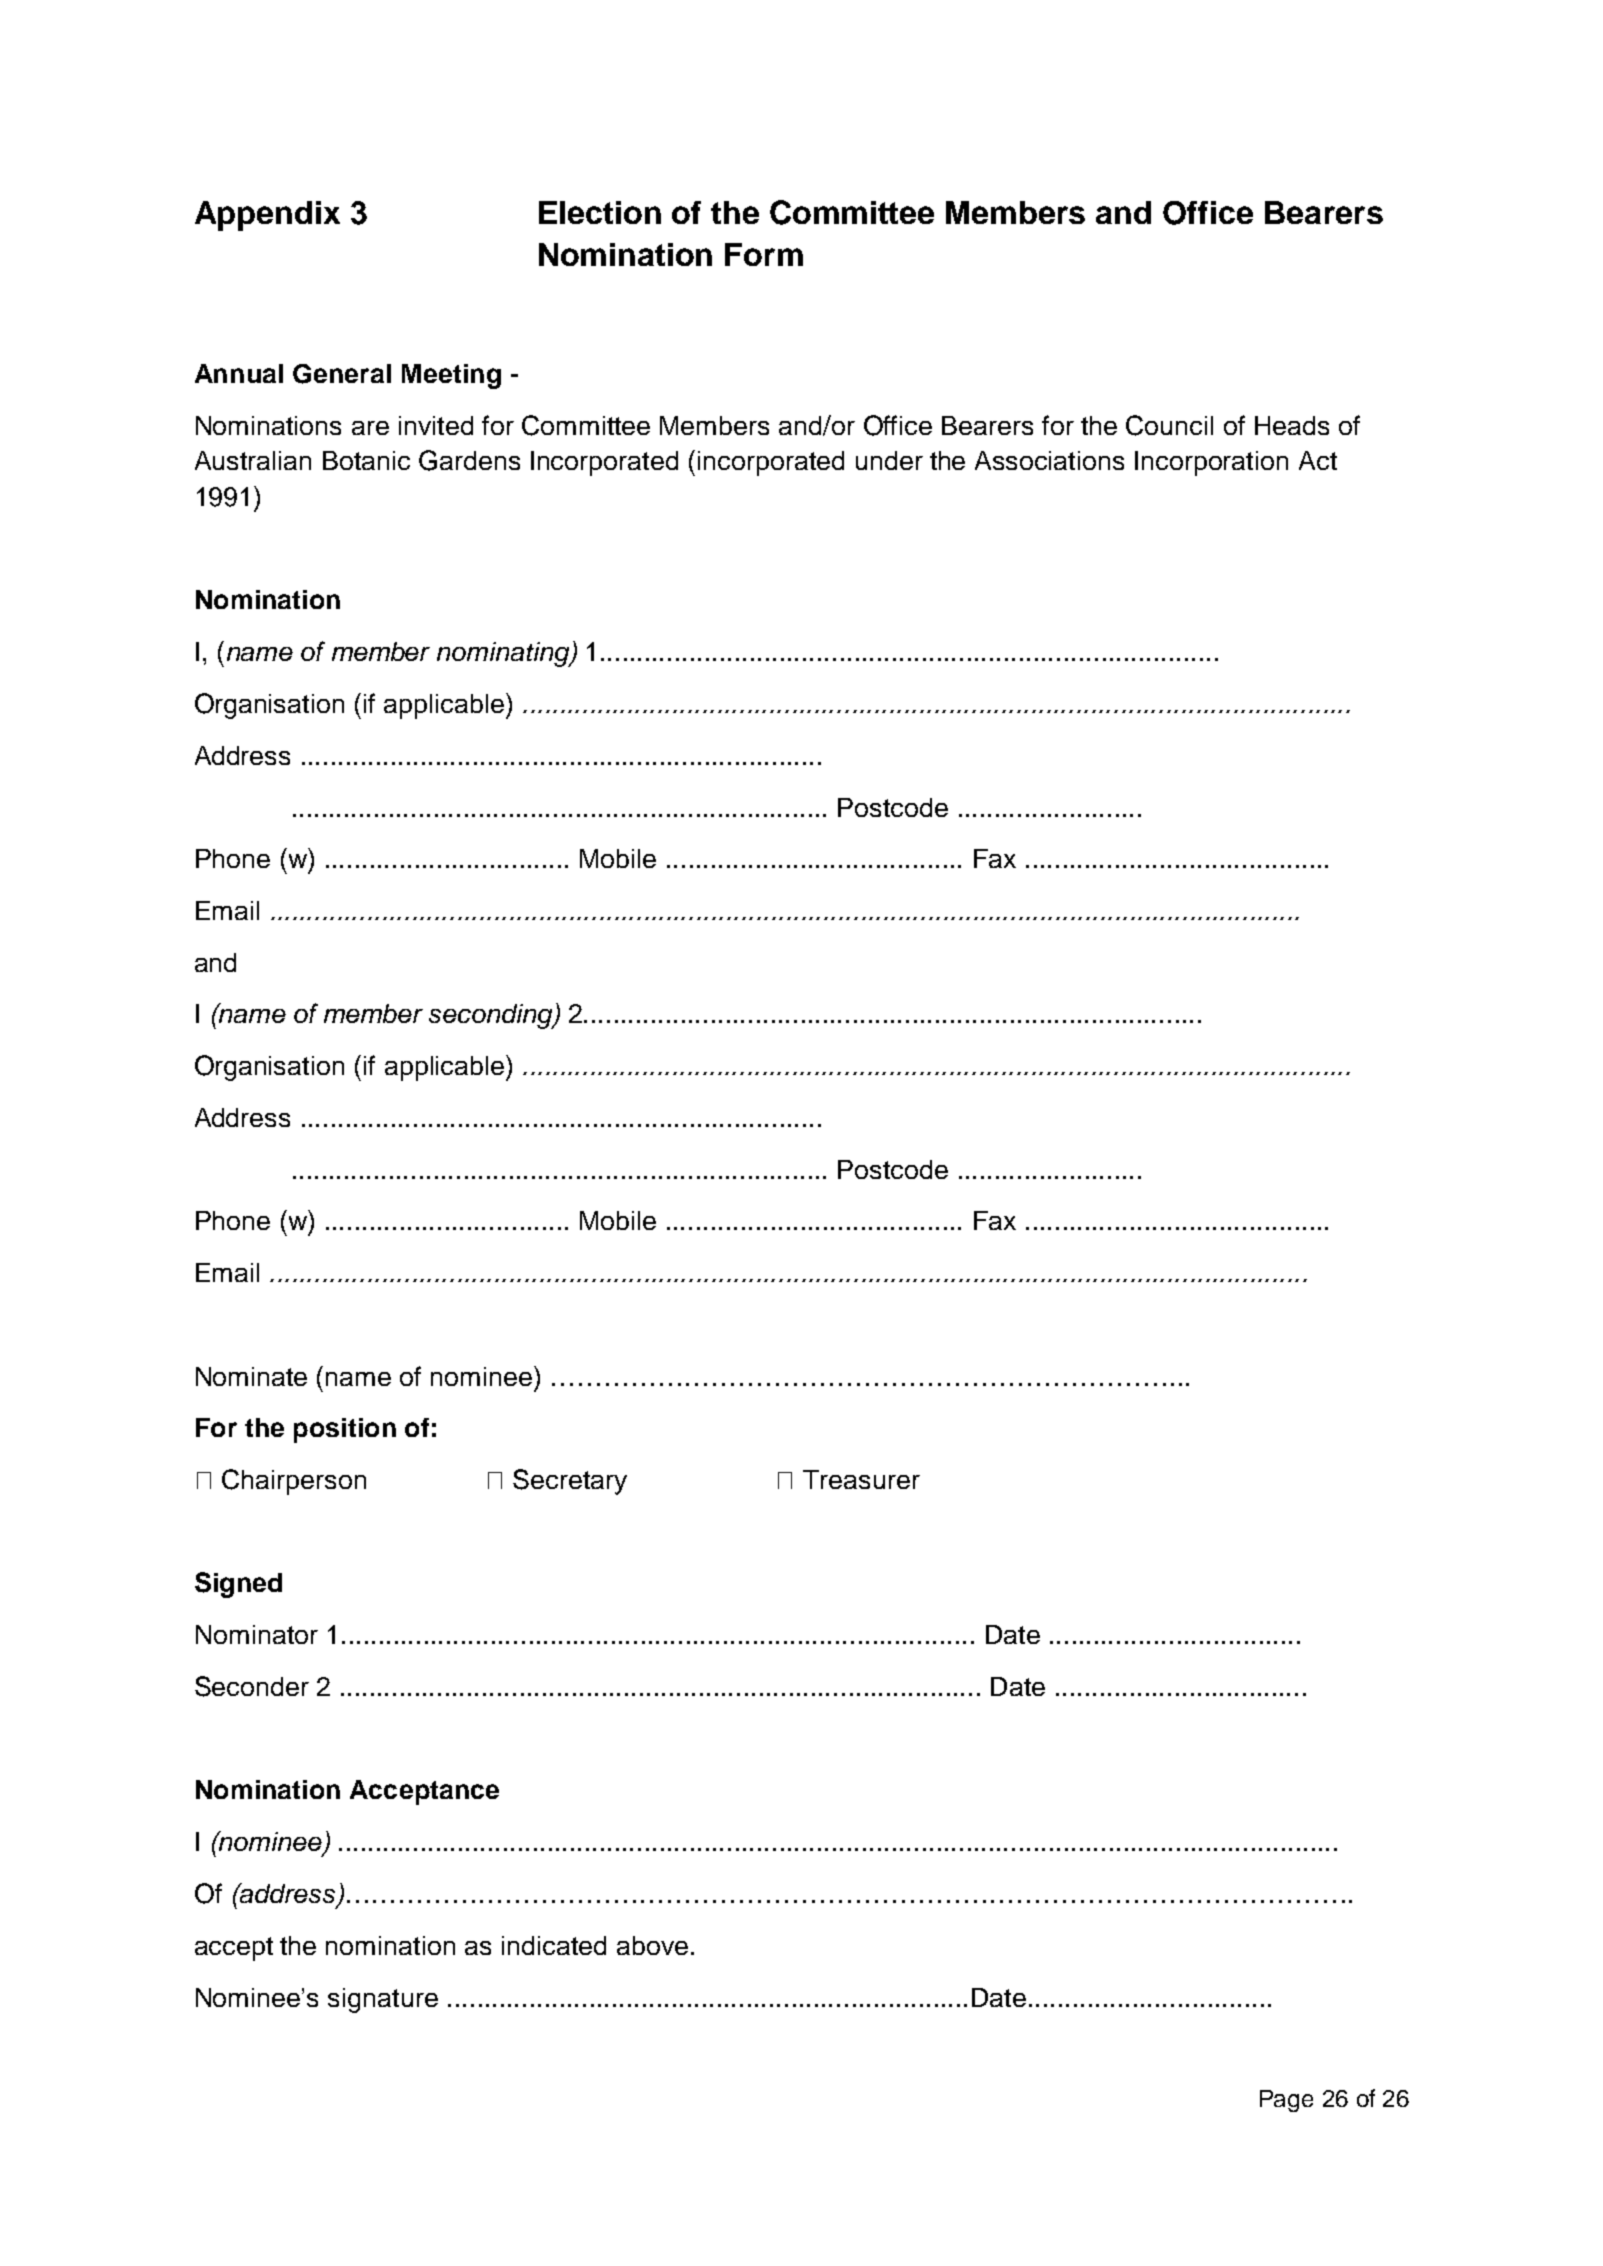 Image resolution: width=1603 pixels, height=2266 pixels. Describe the element at coordinates (383, 2000) in the document. I see `signature` at that location.
